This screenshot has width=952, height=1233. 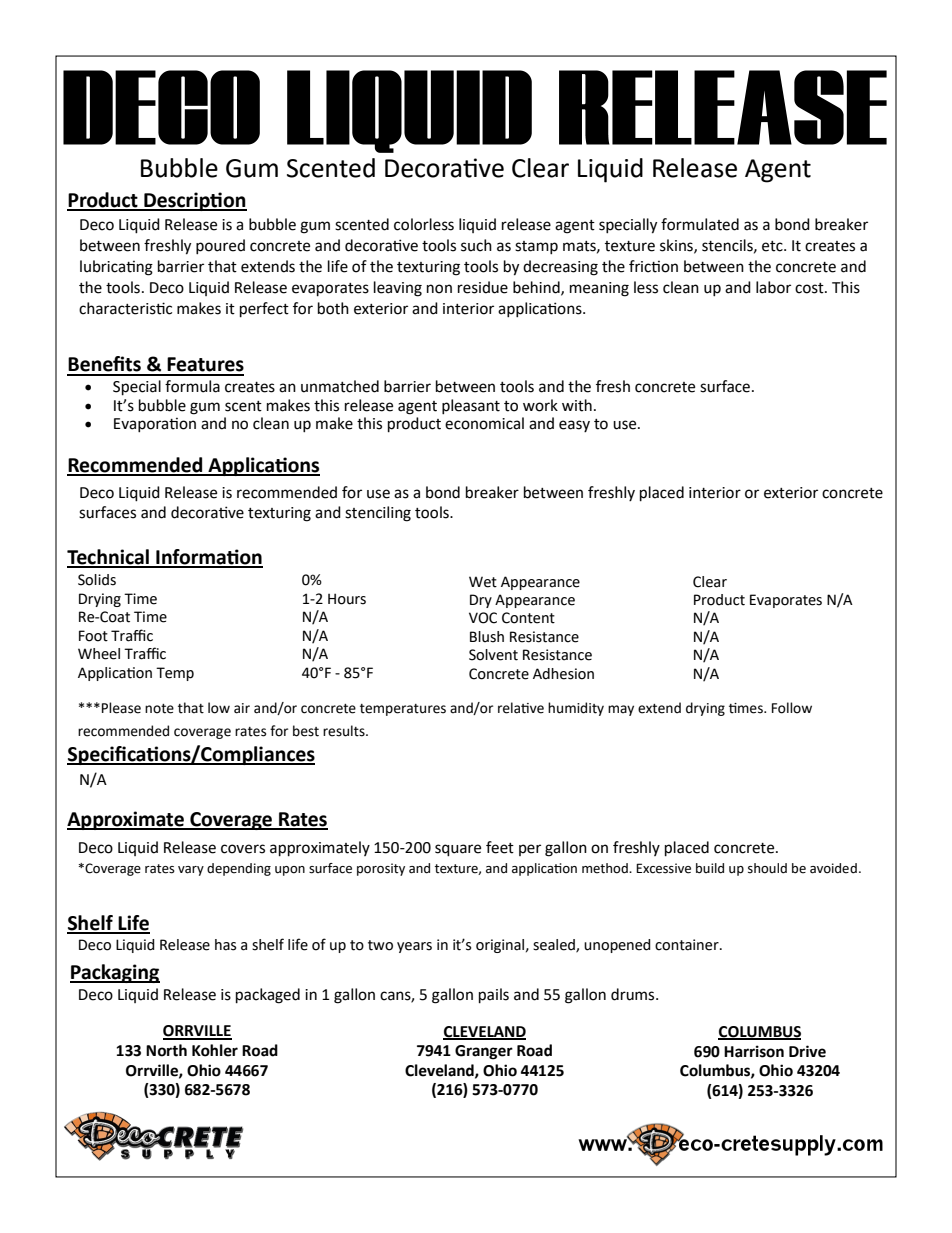 I want to click on Granger, so click(x=484, y=1052).
